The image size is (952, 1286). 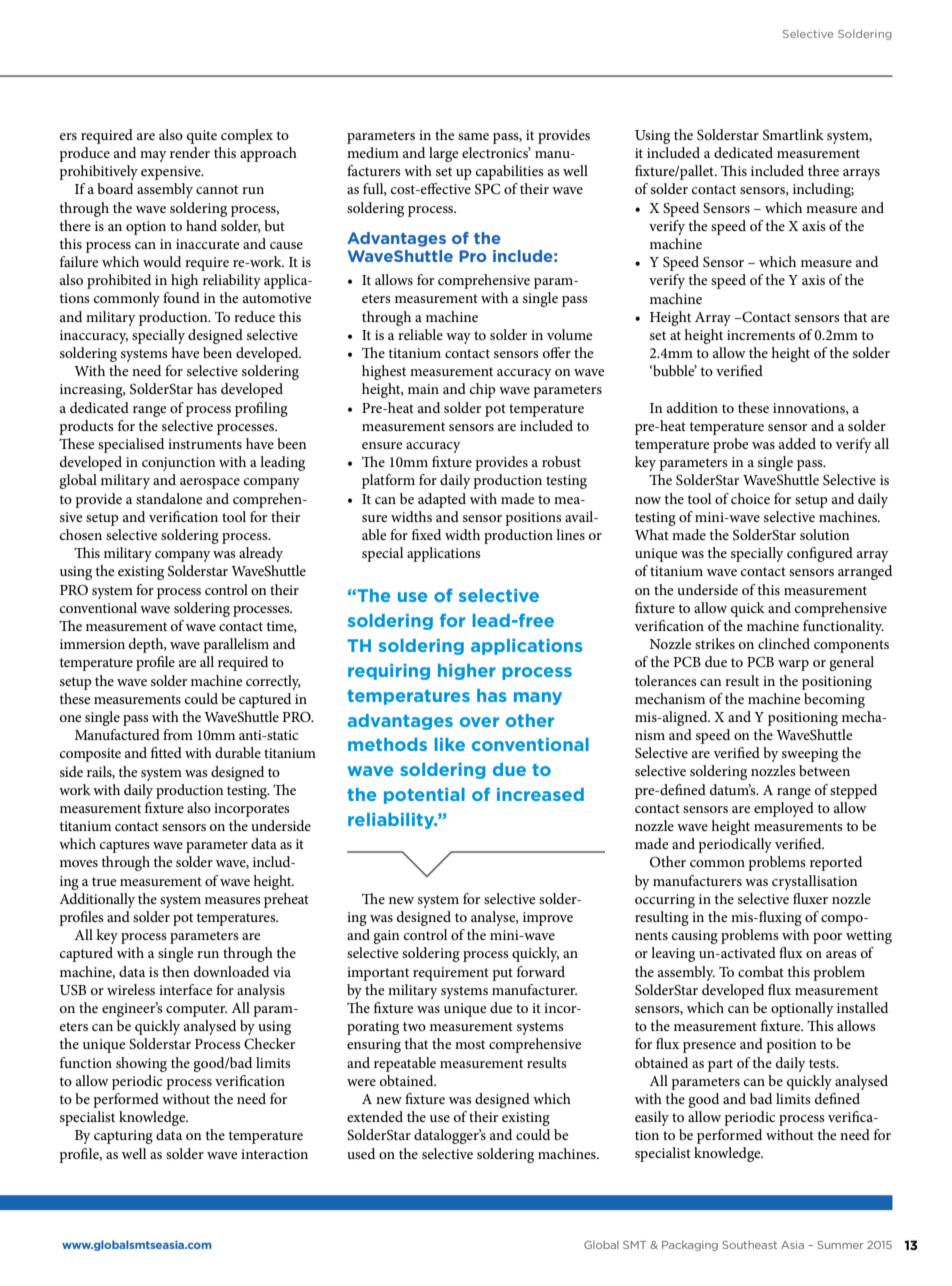 What do you see at coordinates (793, 665) in the image?
I see `warp` at bounding box center [793, 665].
